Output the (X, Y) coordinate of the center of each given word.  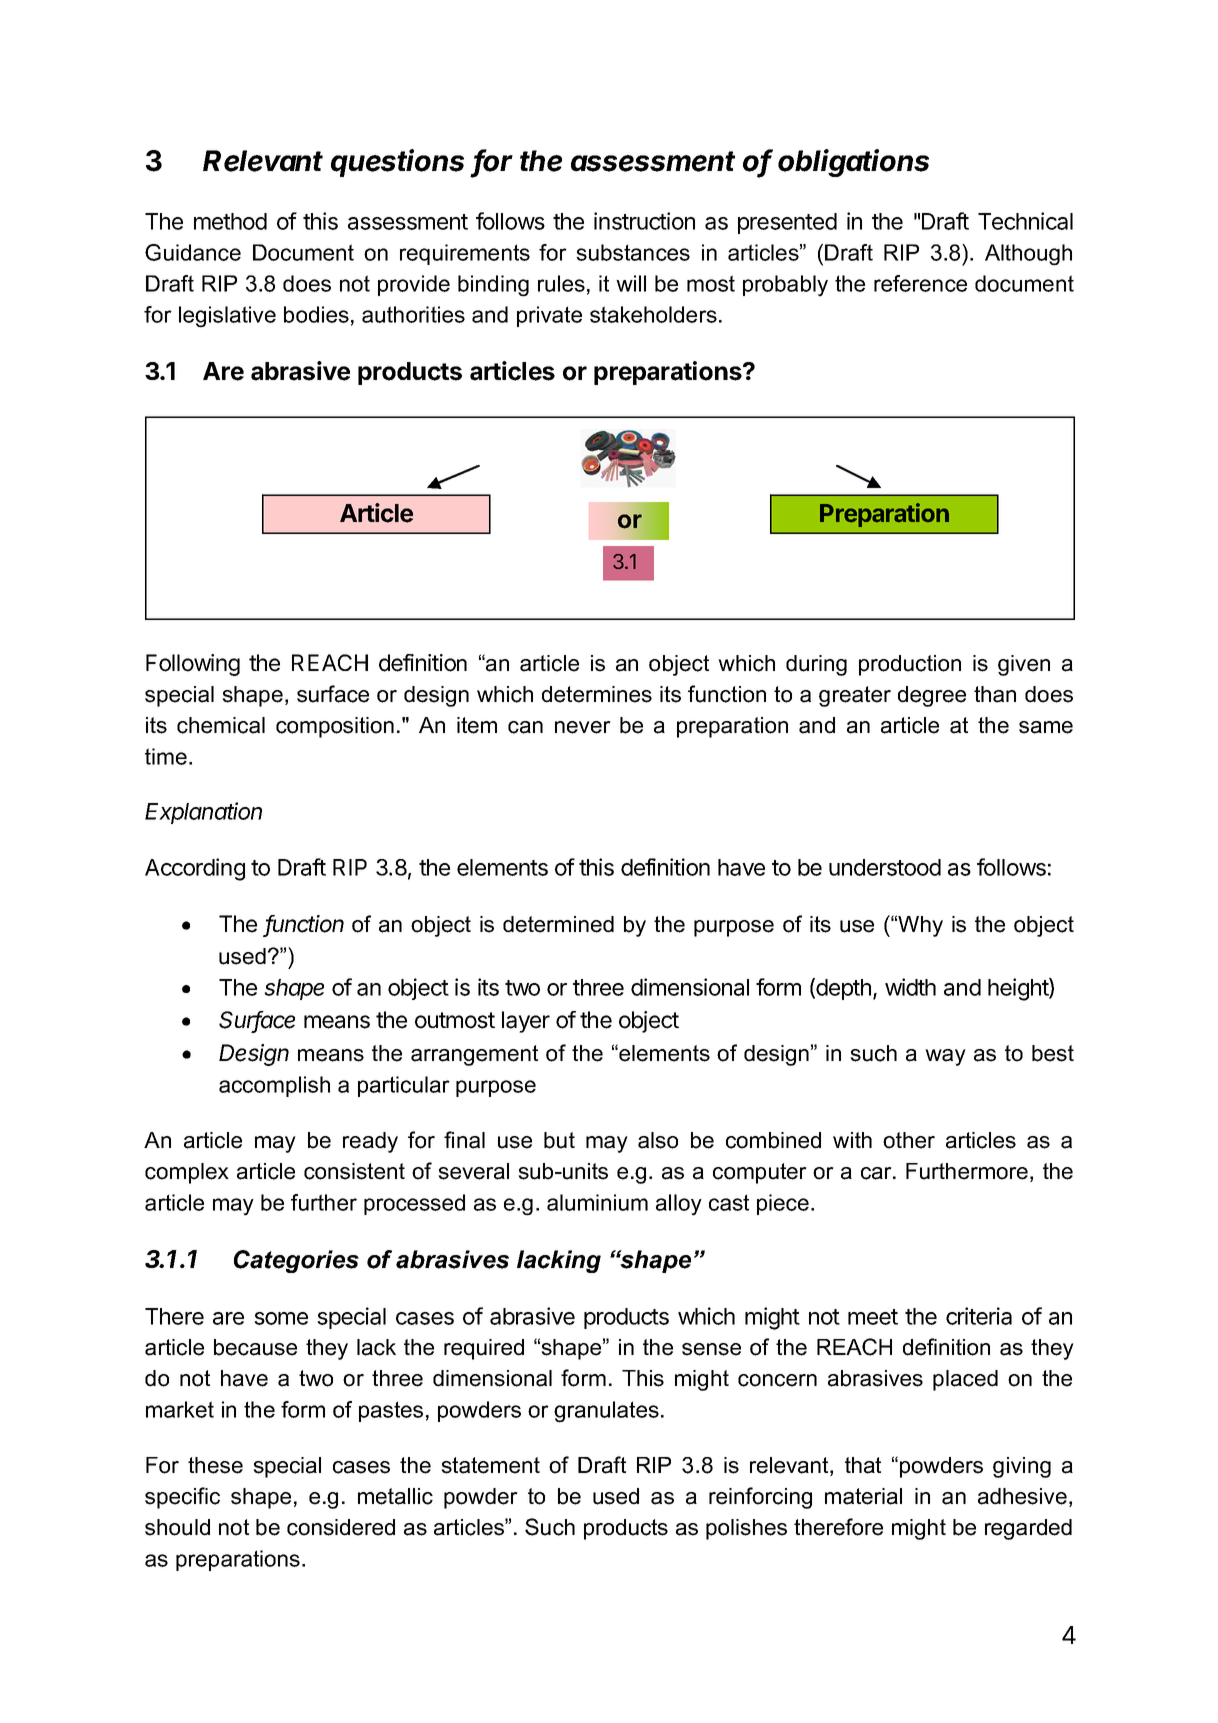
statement (490, 1465)
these (215, 1465)
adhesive (1022, 1496)
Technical (1025, 221)
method (230, 221)
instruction (644, 221)
